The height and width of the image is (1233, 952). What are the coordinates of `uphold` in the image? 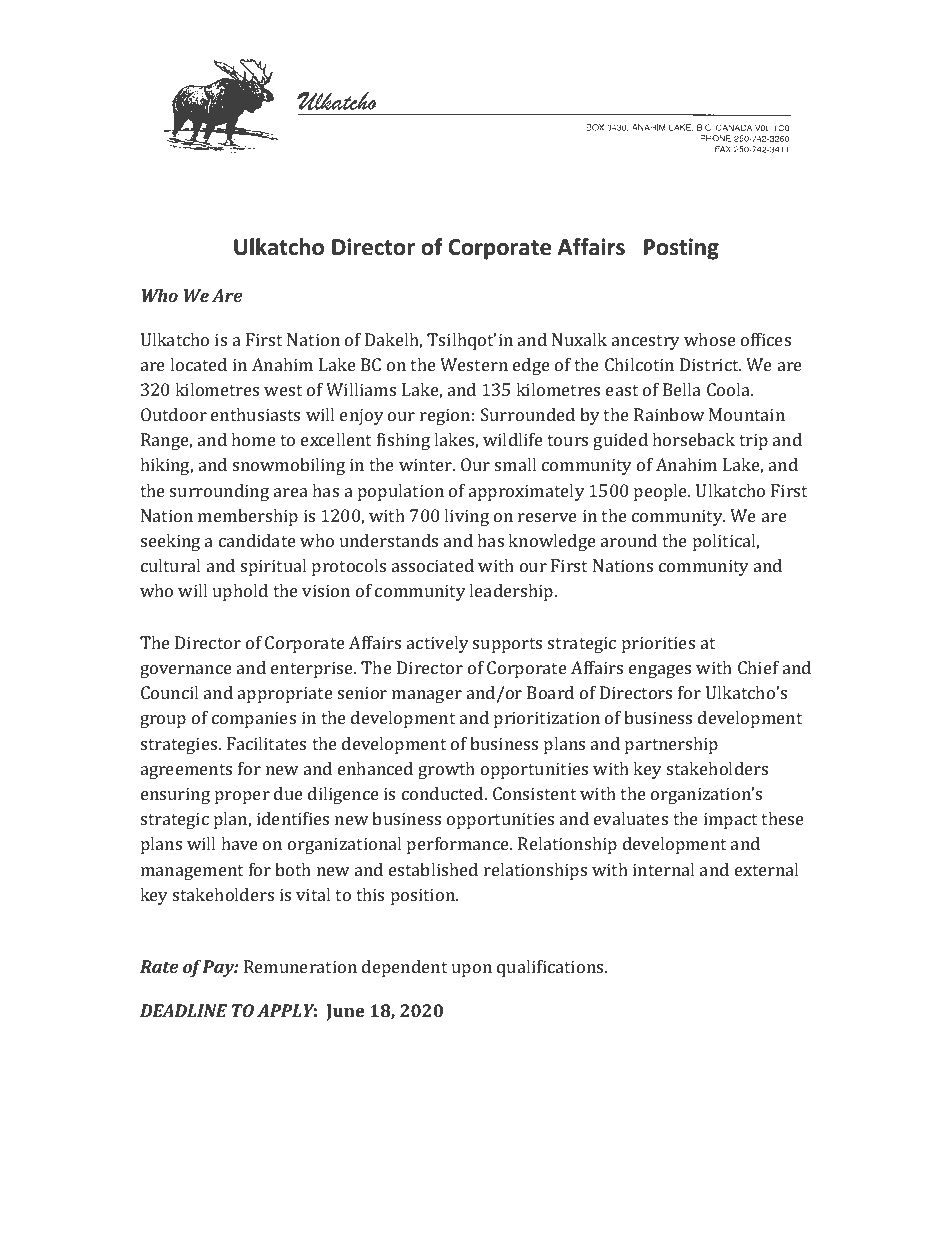 It's located at (240, 592).
